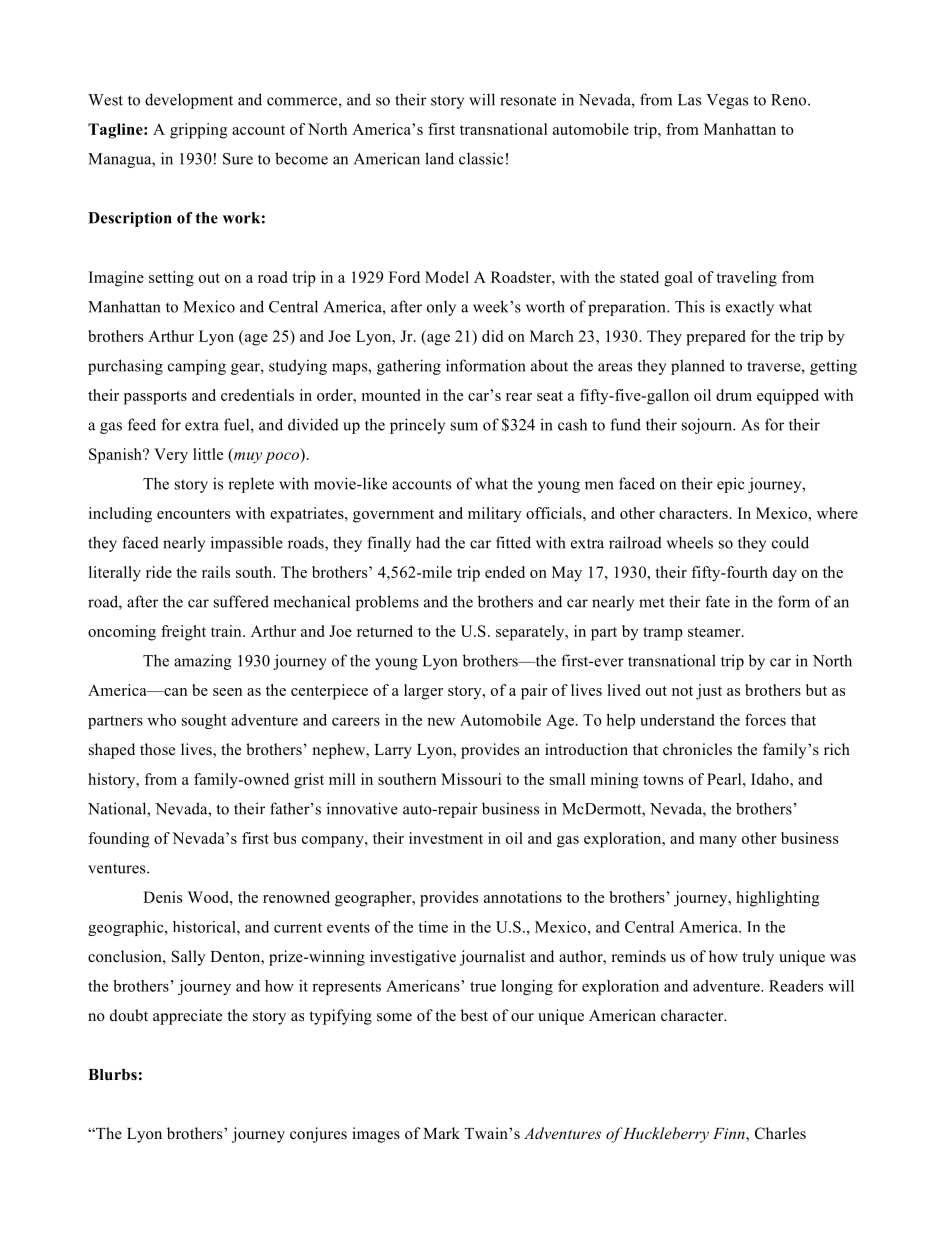 This screenshot has height=1233, width=952. I want to click on little, so click(208, 454).
